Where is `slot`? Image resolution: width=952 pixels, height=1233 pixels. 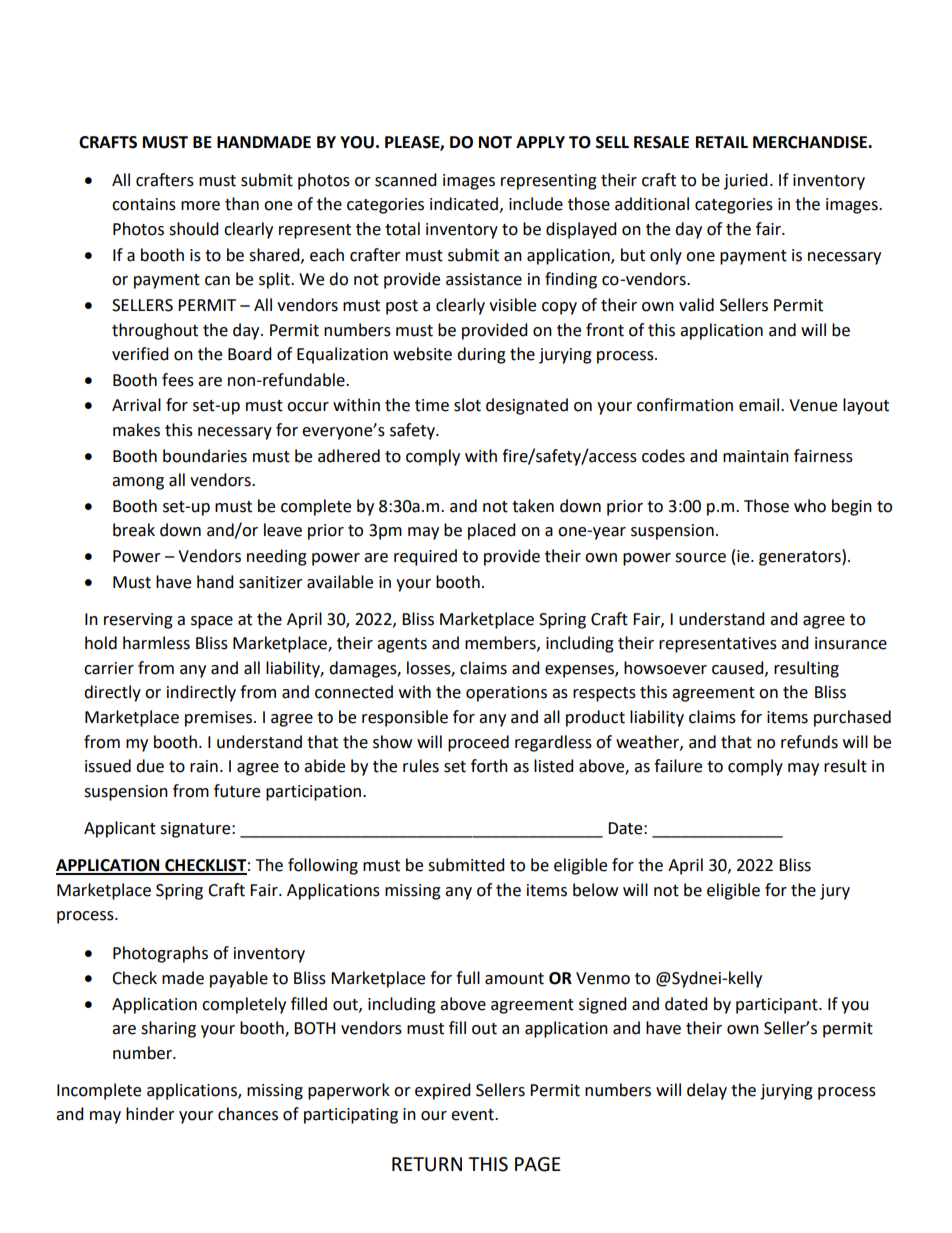 slot is located at coordinates (467, 405).
